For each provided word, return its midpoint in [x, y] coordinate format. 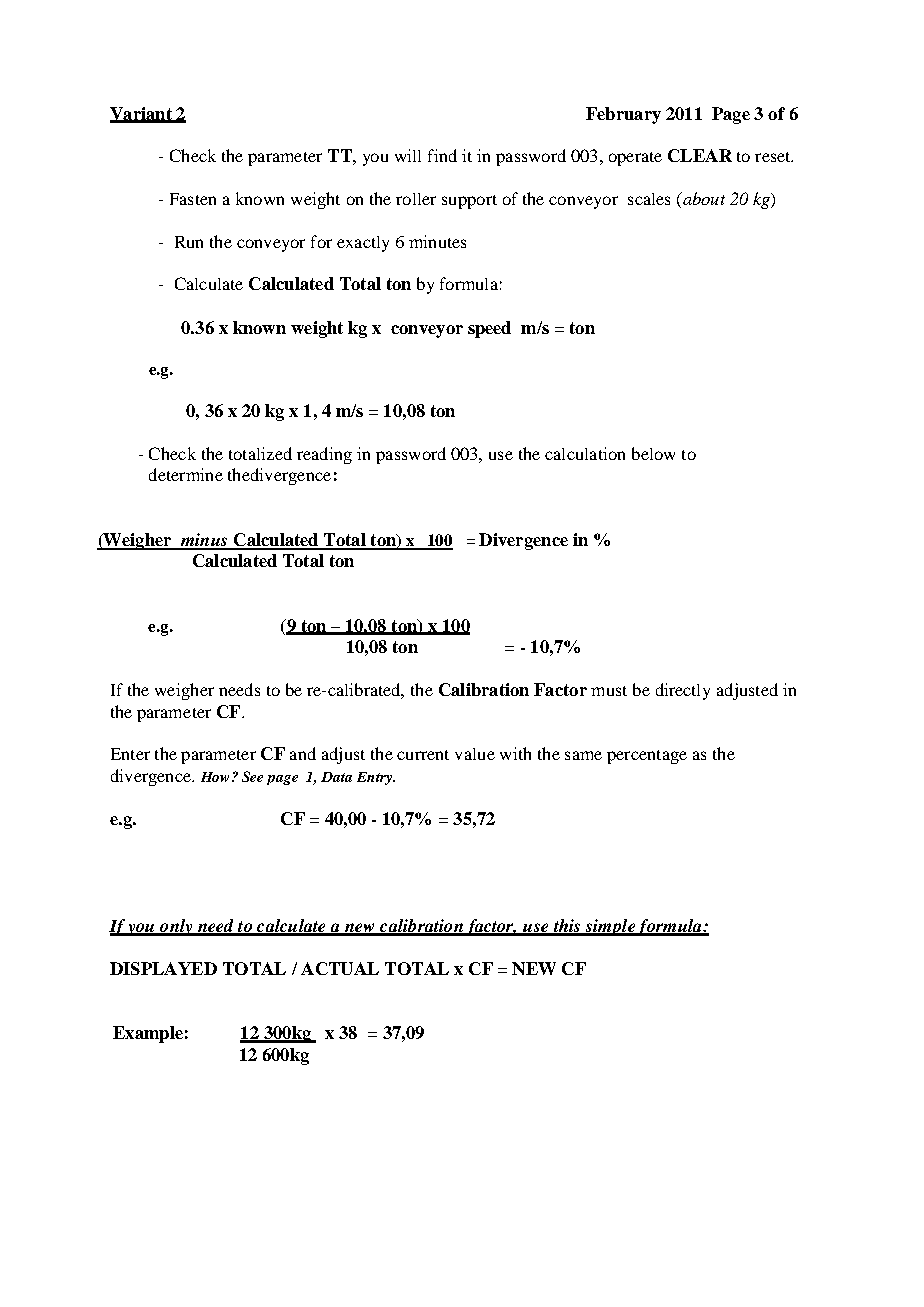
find [442, 155]
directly [683, 691]
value [475, 754]
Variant [142, 114]
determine [186, 474]
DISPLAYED [163, 968]
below [653, 453]
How [215, 777]
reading [324, 455]
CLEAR [700, 155]
